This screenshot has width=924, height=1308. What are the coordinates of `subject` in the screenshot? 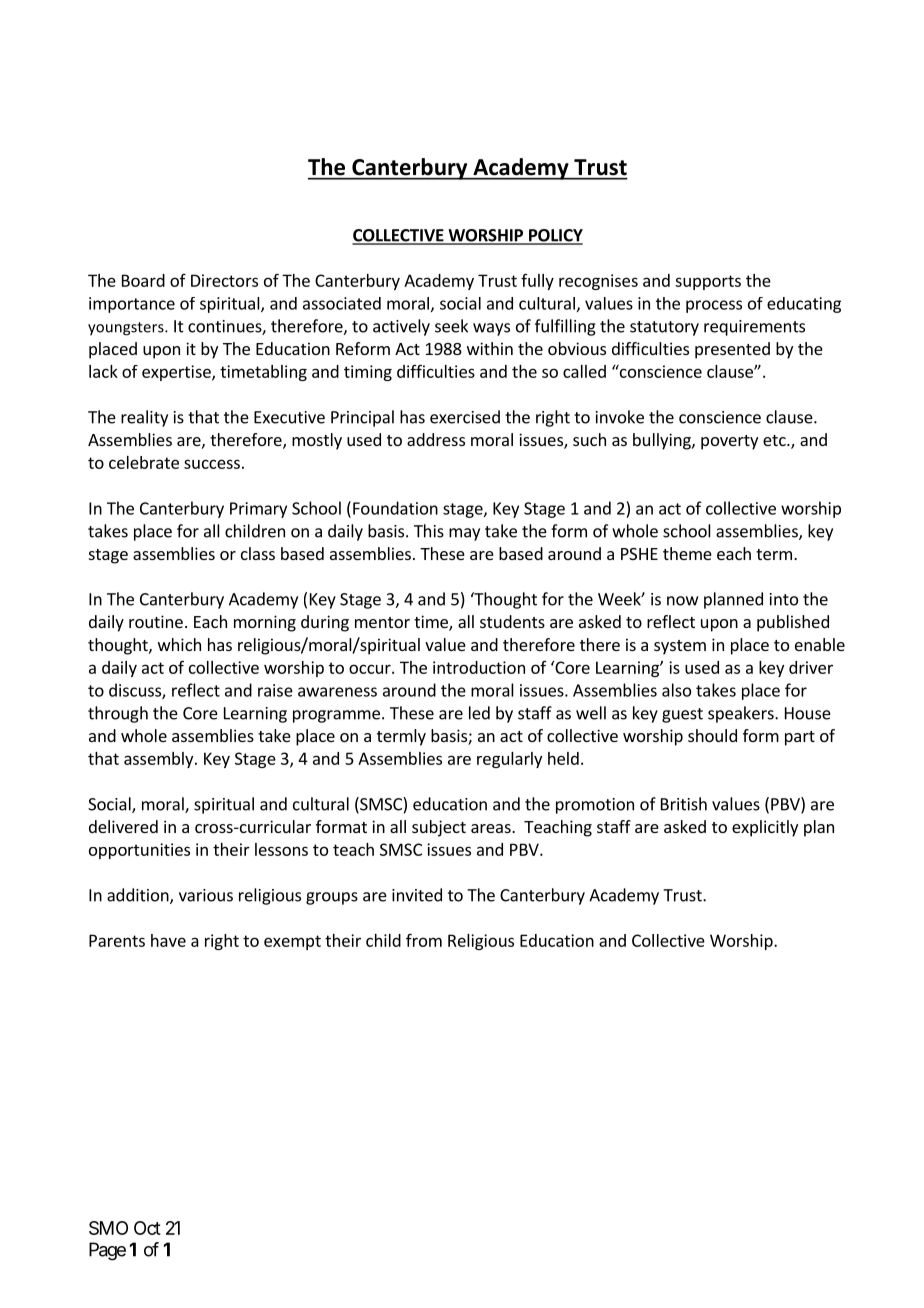 It's located at (439, 828).
